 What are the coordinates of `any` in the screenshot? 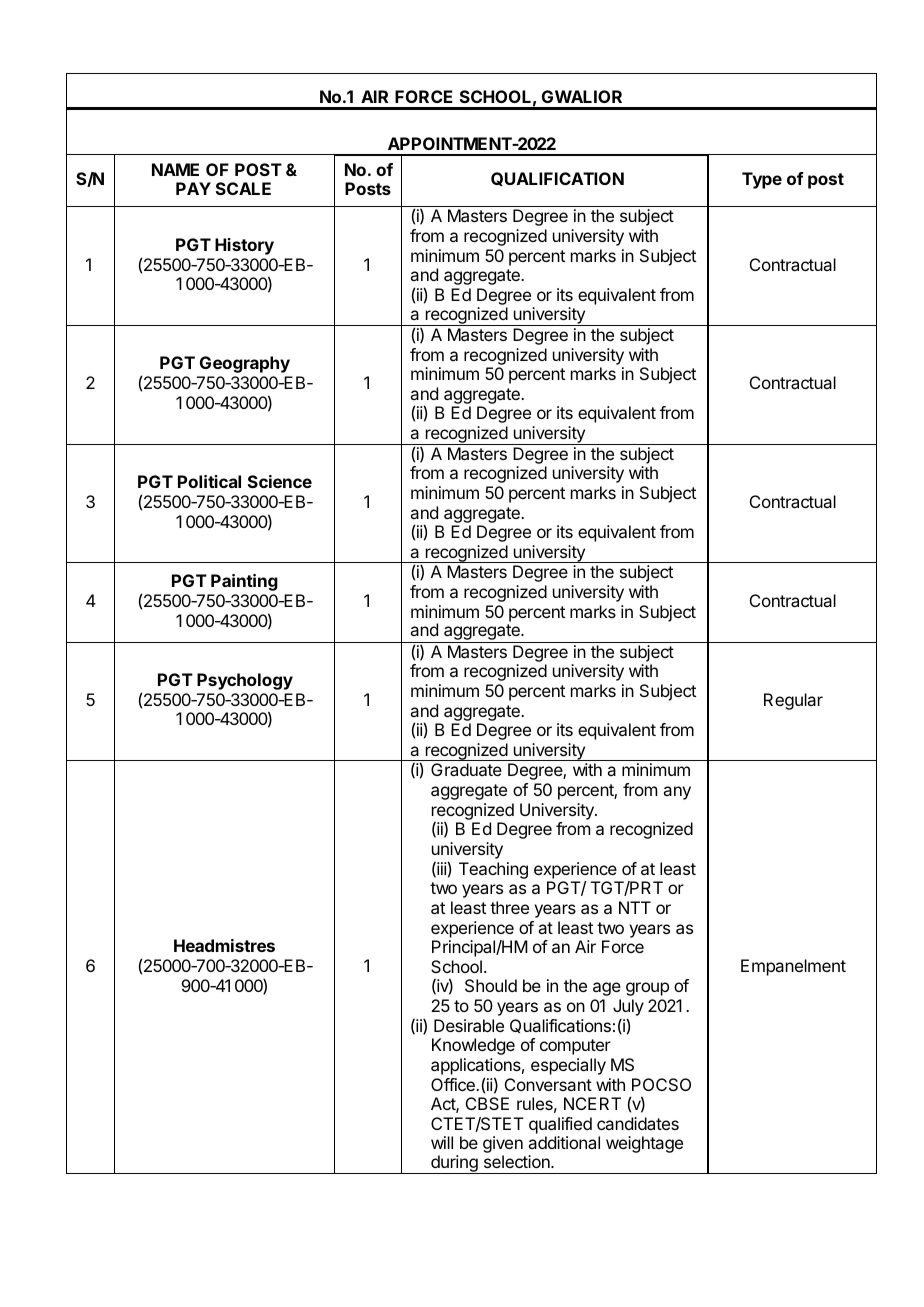 It's located at (677, 793).
